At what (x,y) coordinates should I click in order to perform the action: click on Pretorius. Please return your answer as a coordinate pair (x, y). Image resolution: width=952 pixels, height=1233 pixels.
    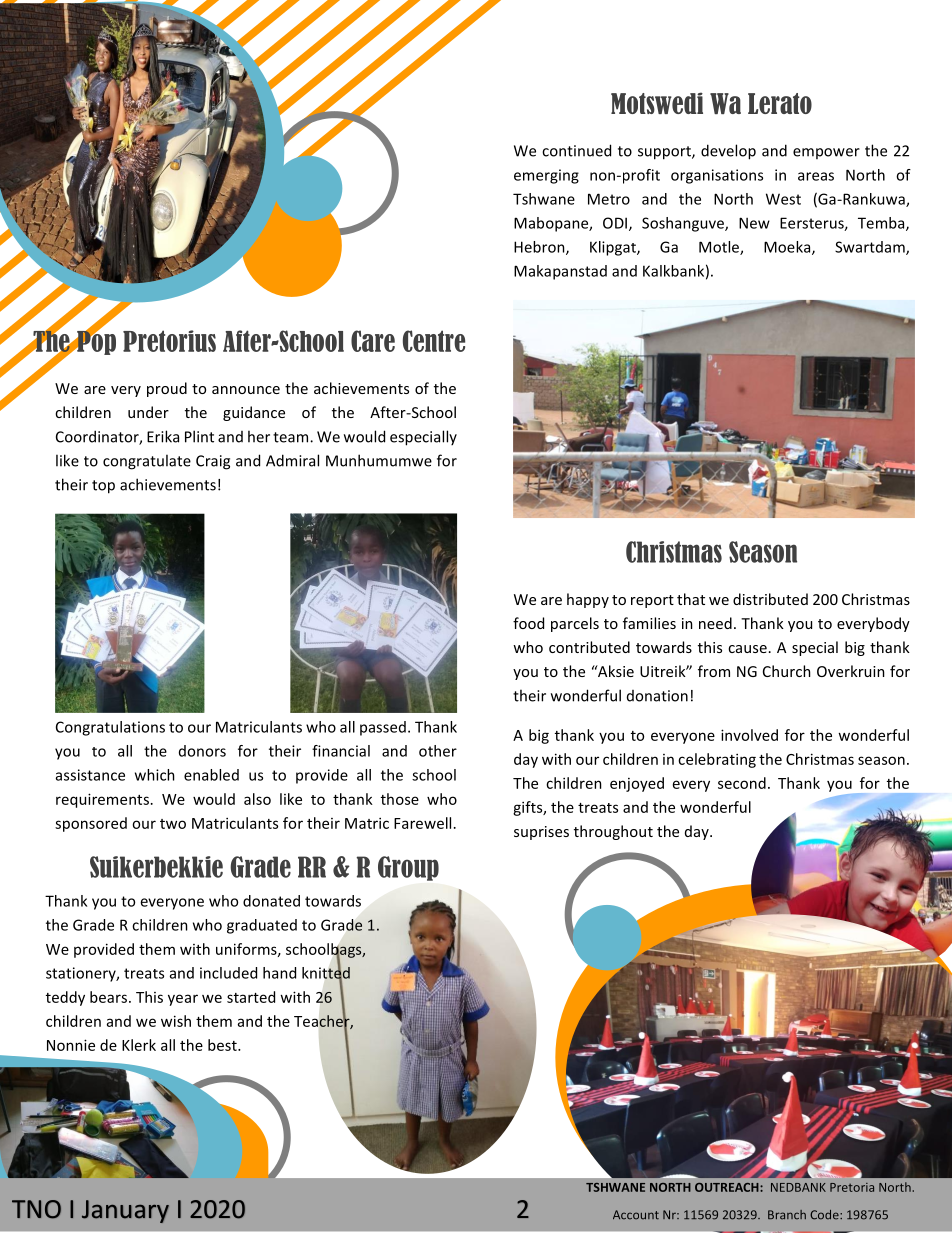
    Looking at the image, I should click on (169, 341).
